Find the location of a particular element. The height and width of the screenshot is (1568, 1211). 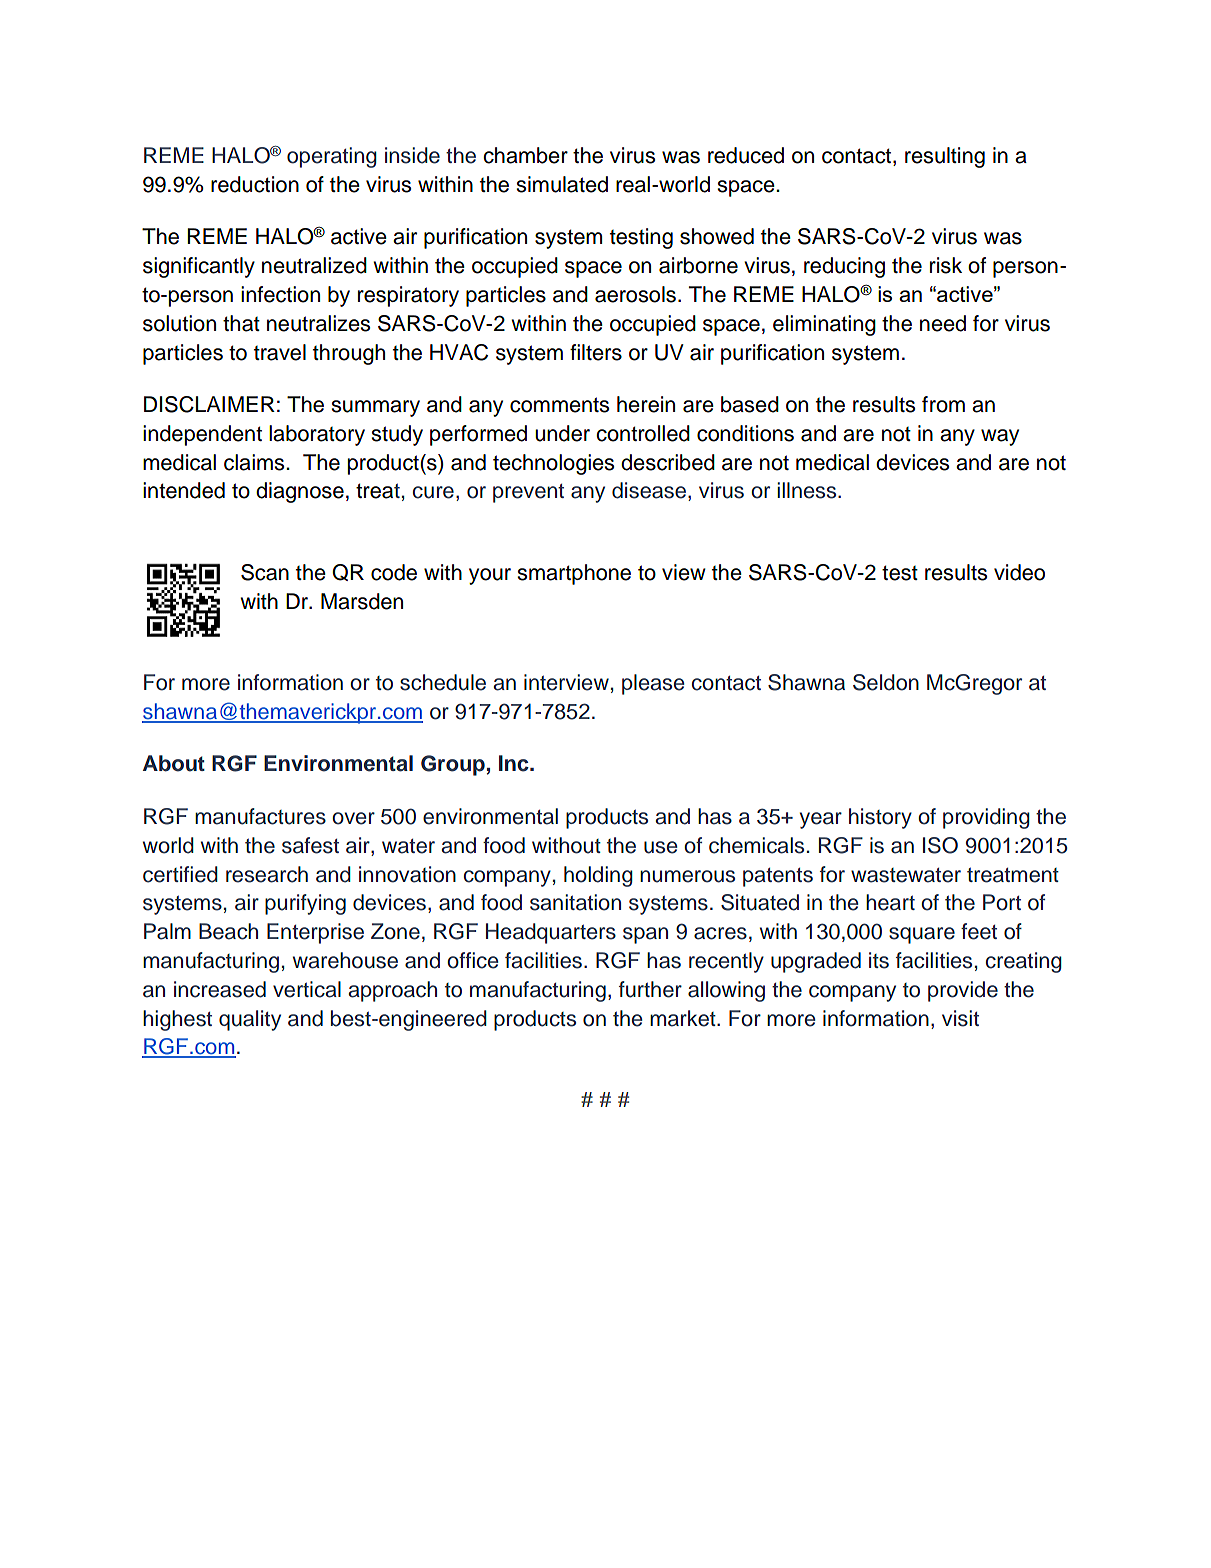

vertical is located at coordinates (307, 989).
